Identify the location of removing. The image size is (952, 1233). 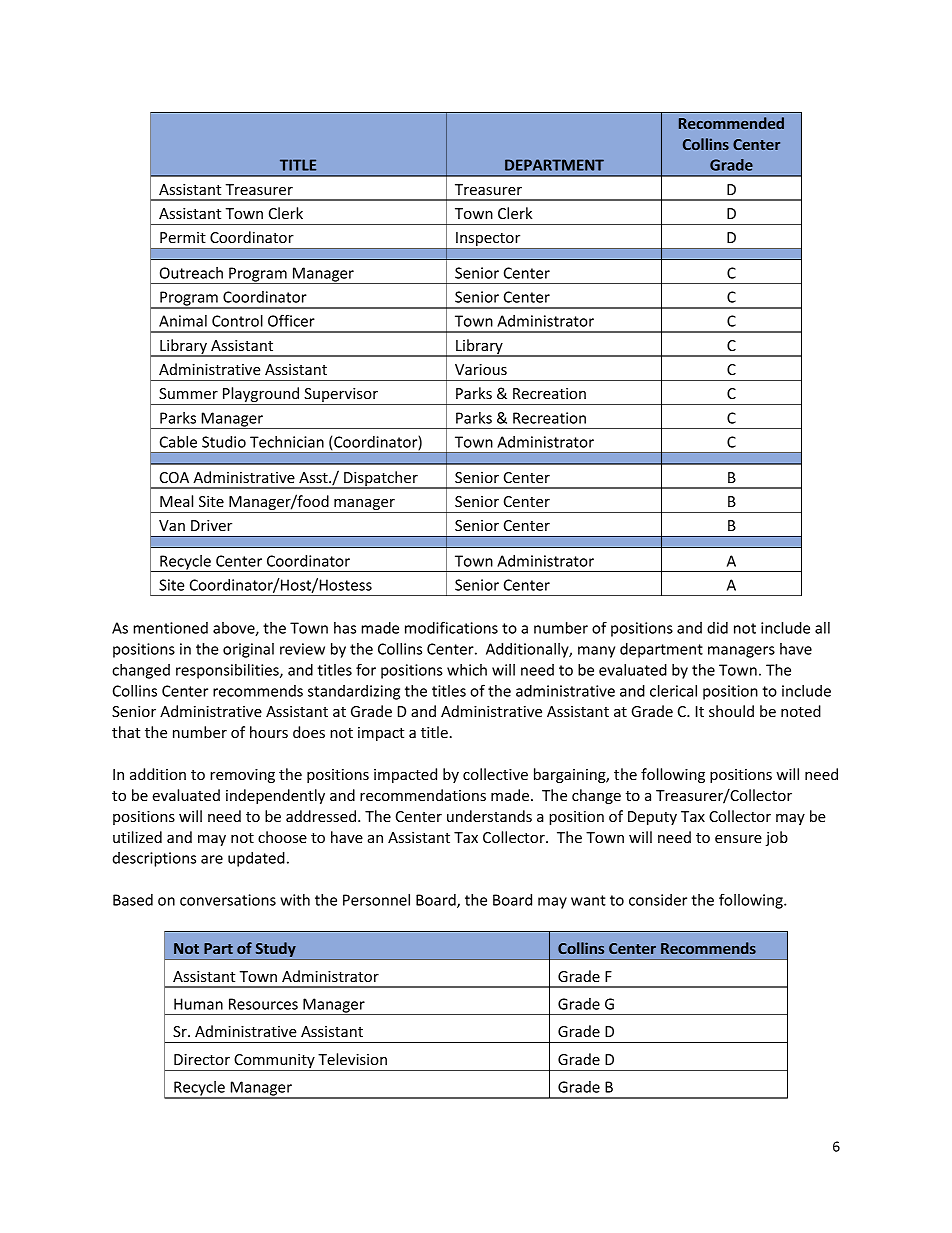
(242, 776).
